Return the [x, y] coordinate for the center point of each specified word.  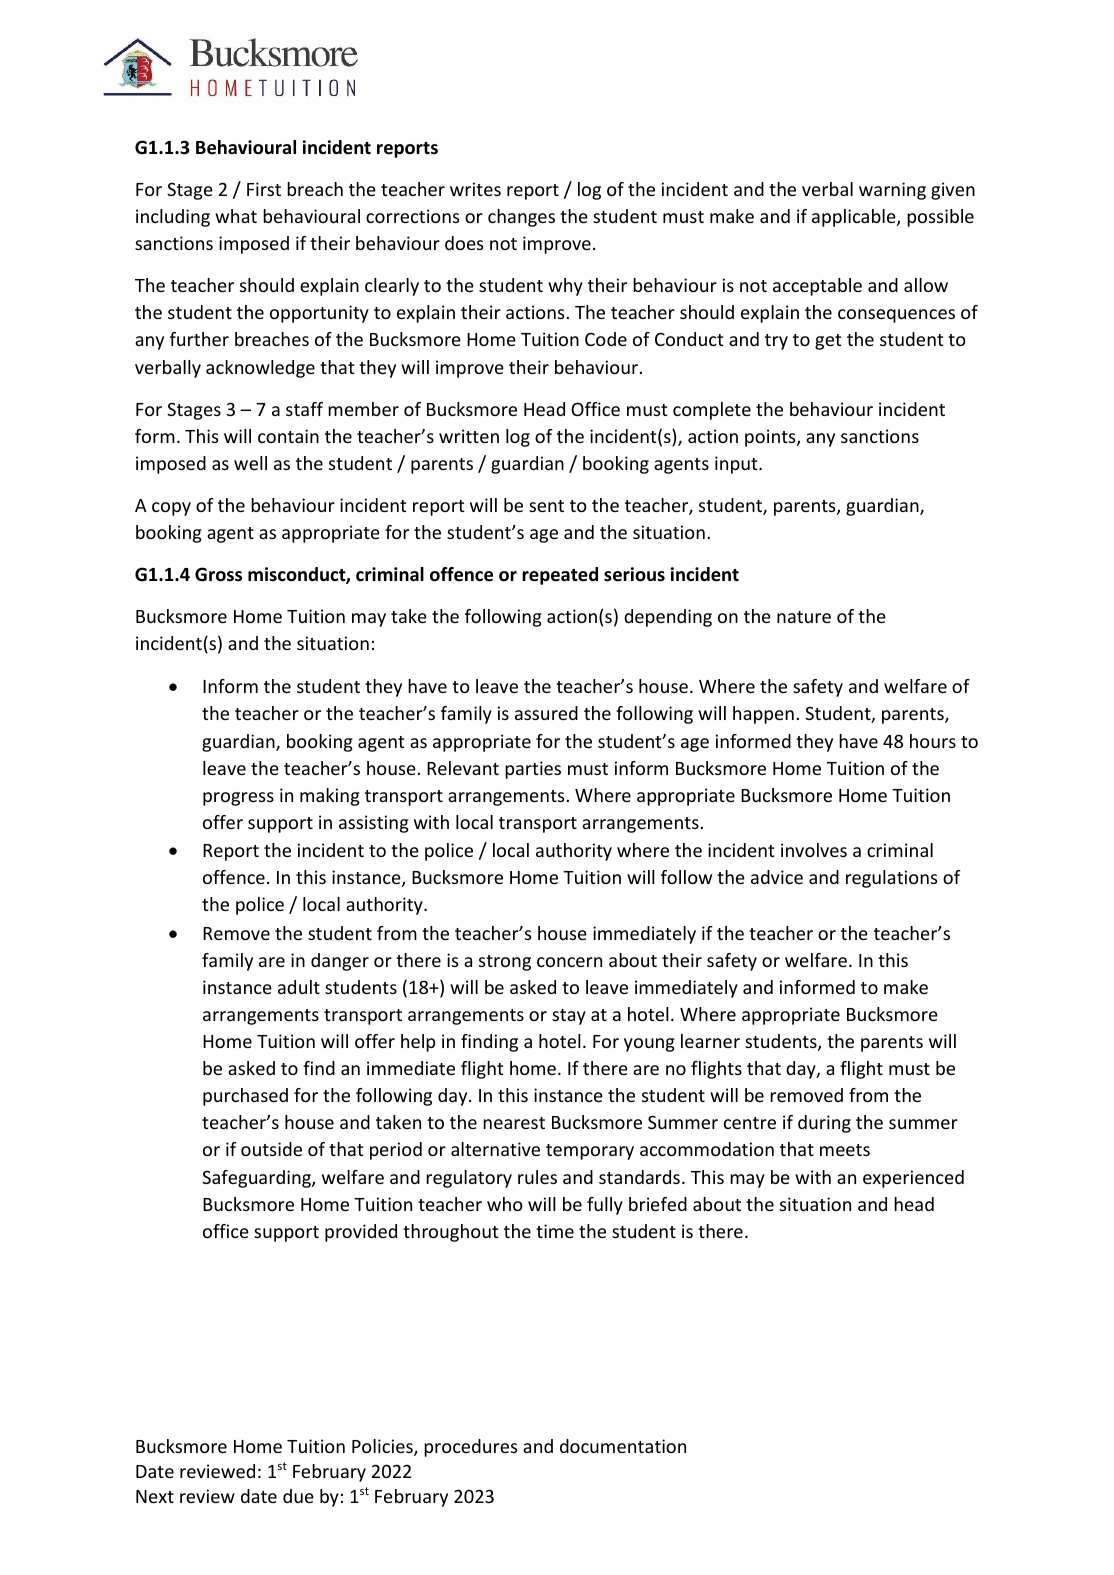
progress [238, 799]
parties [533, 770]
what [236, 216]
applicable [855, 218]
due [298, 1496]
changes [521, 218]
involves [814, 850]
